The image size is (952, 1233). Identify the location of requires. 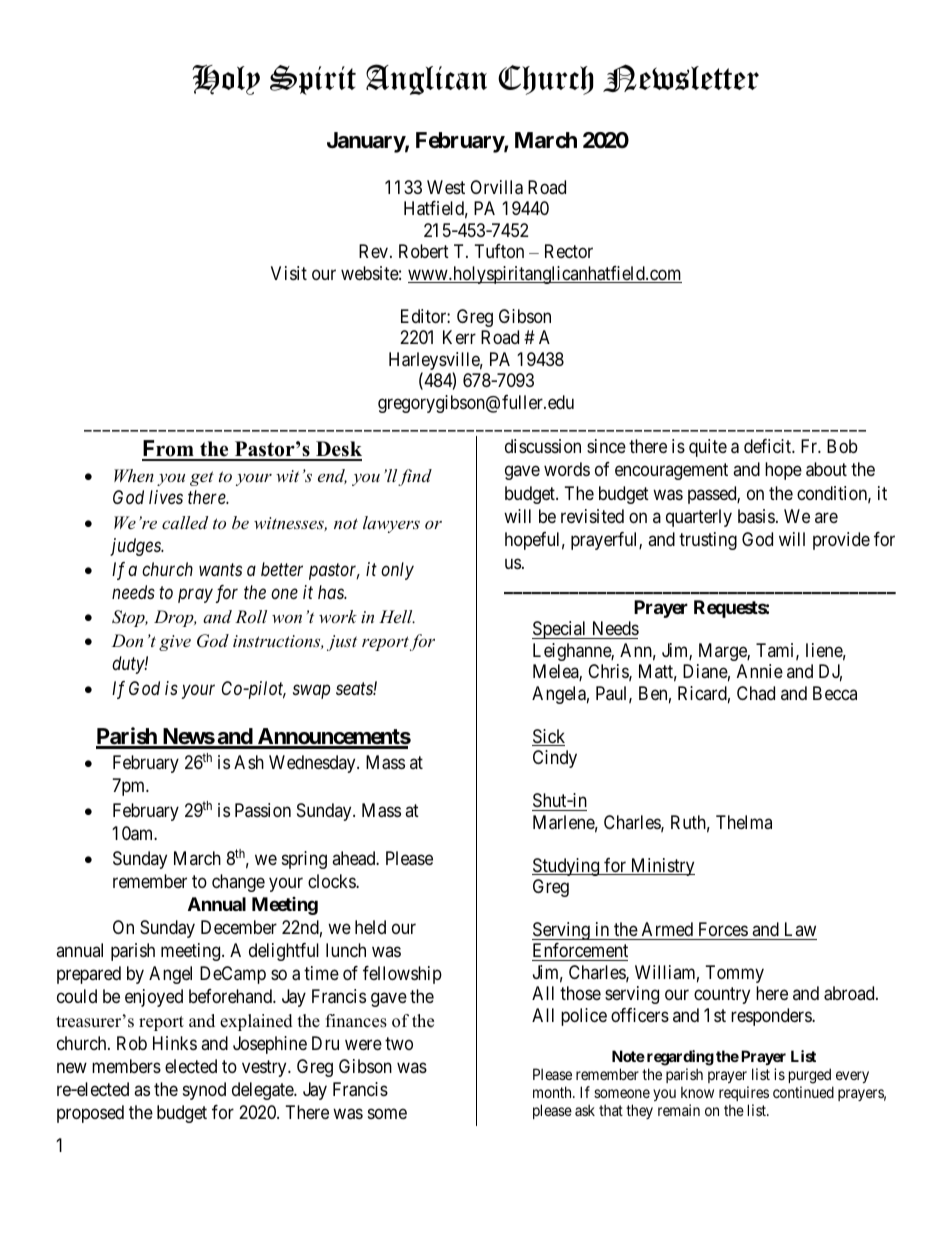
(744, 1093).
